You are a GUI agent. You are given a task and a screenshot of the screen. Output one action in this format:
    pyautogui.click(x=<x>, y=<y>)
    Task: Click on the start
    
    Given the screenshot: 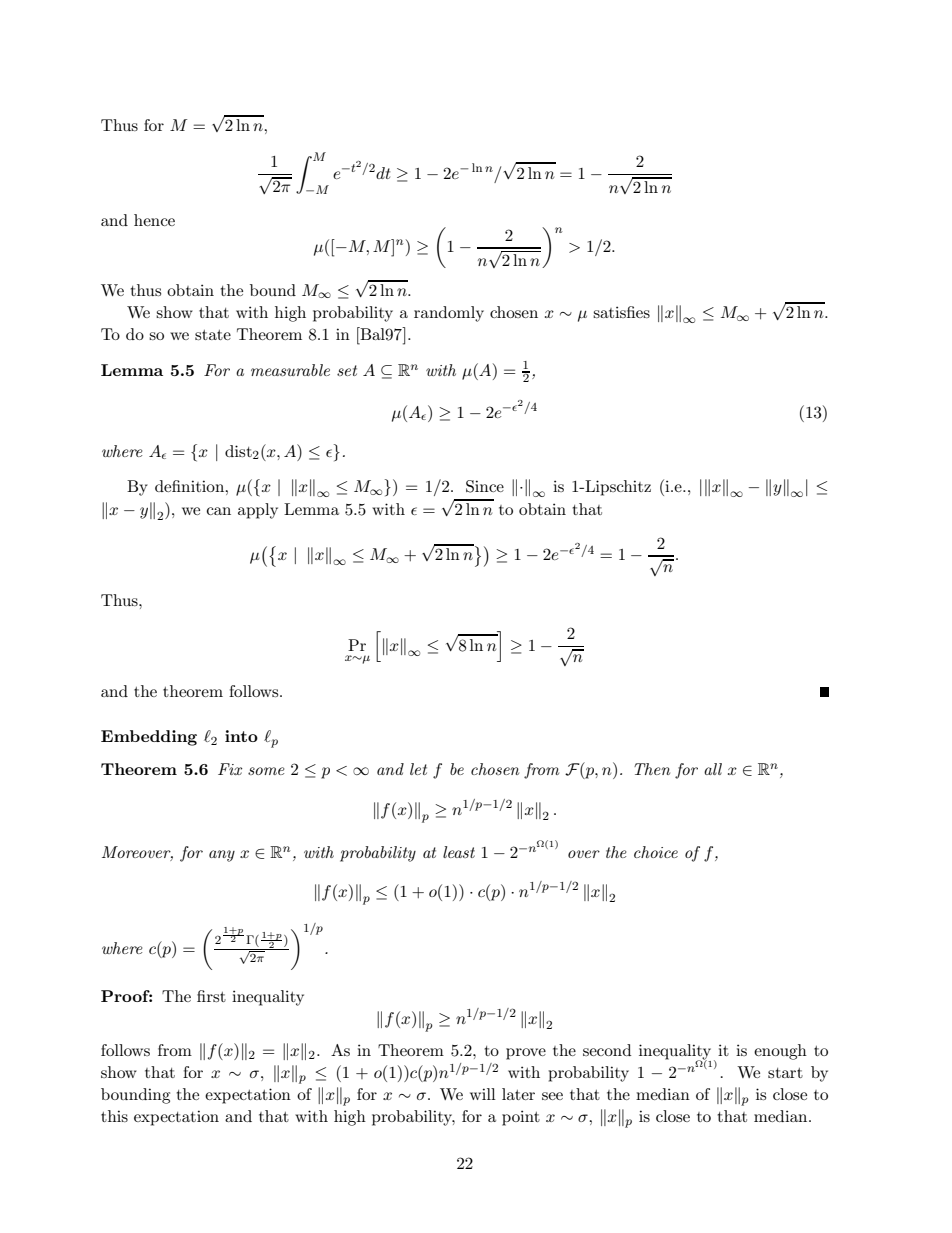 What is the action you would take?
    pyautogui.click(x=785, y=1073)
